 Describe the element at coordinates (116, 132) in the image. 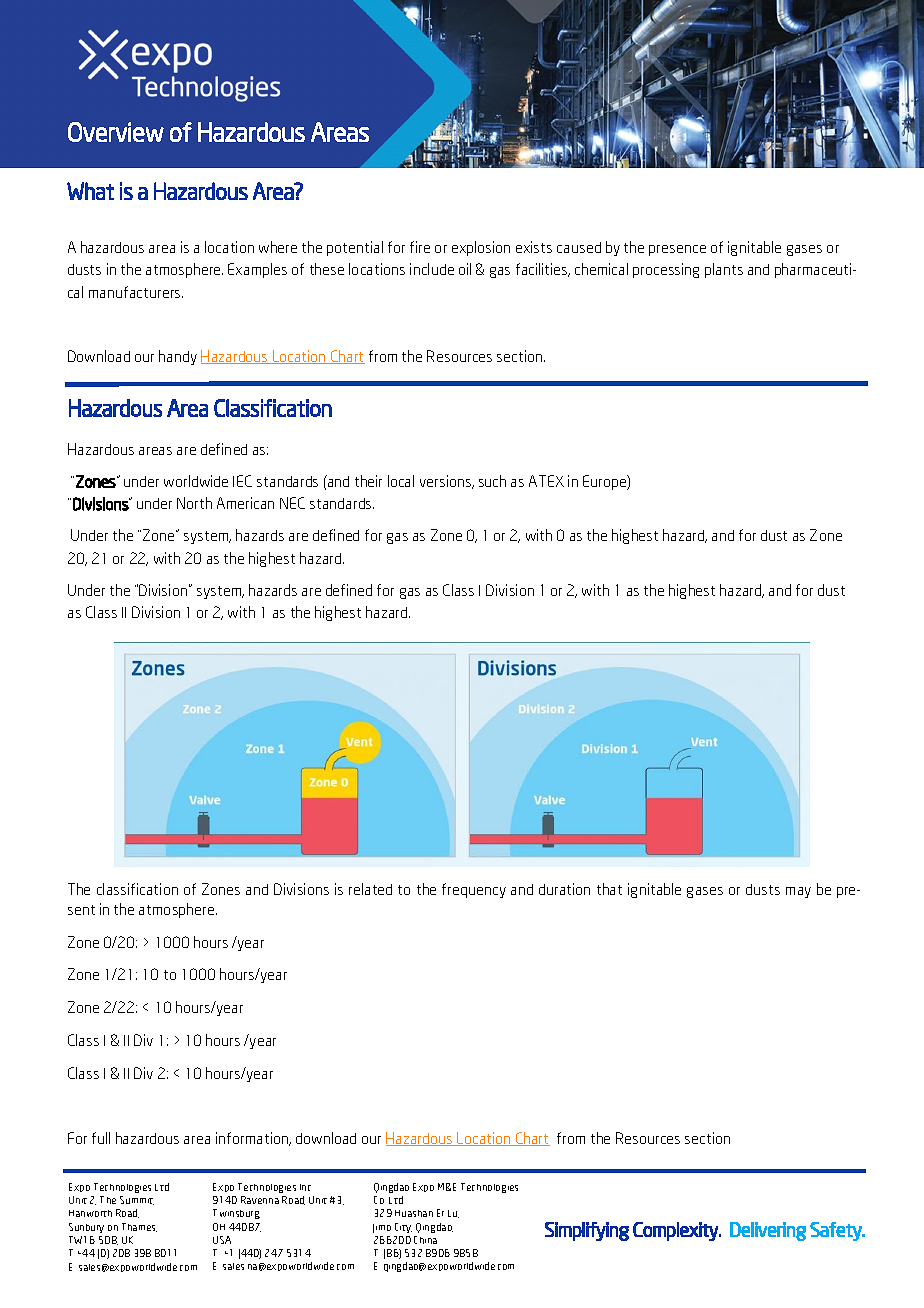

I see `Overview` at that location.
